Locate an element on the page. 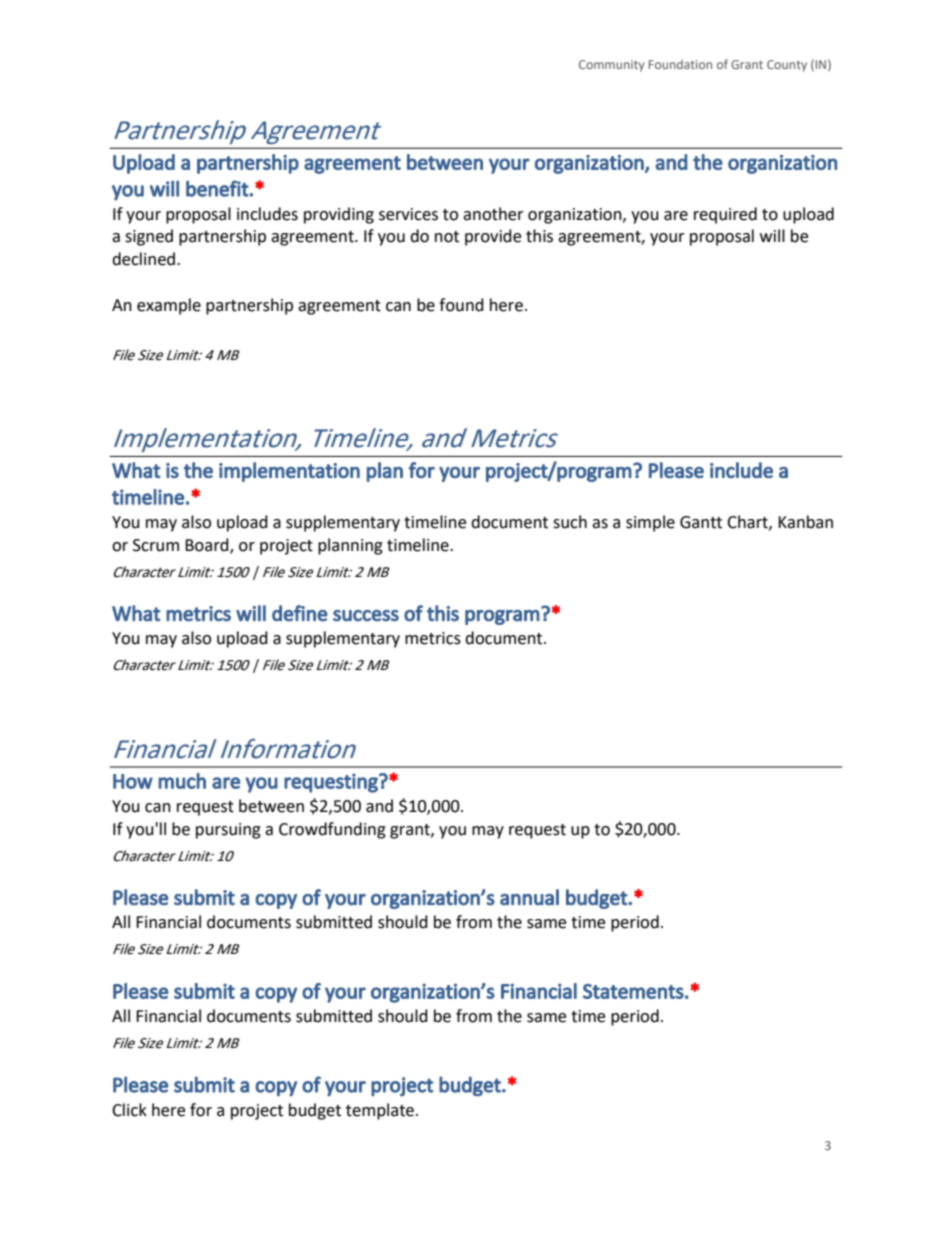  Crowdfunding is located at coordinates (332, 830).
